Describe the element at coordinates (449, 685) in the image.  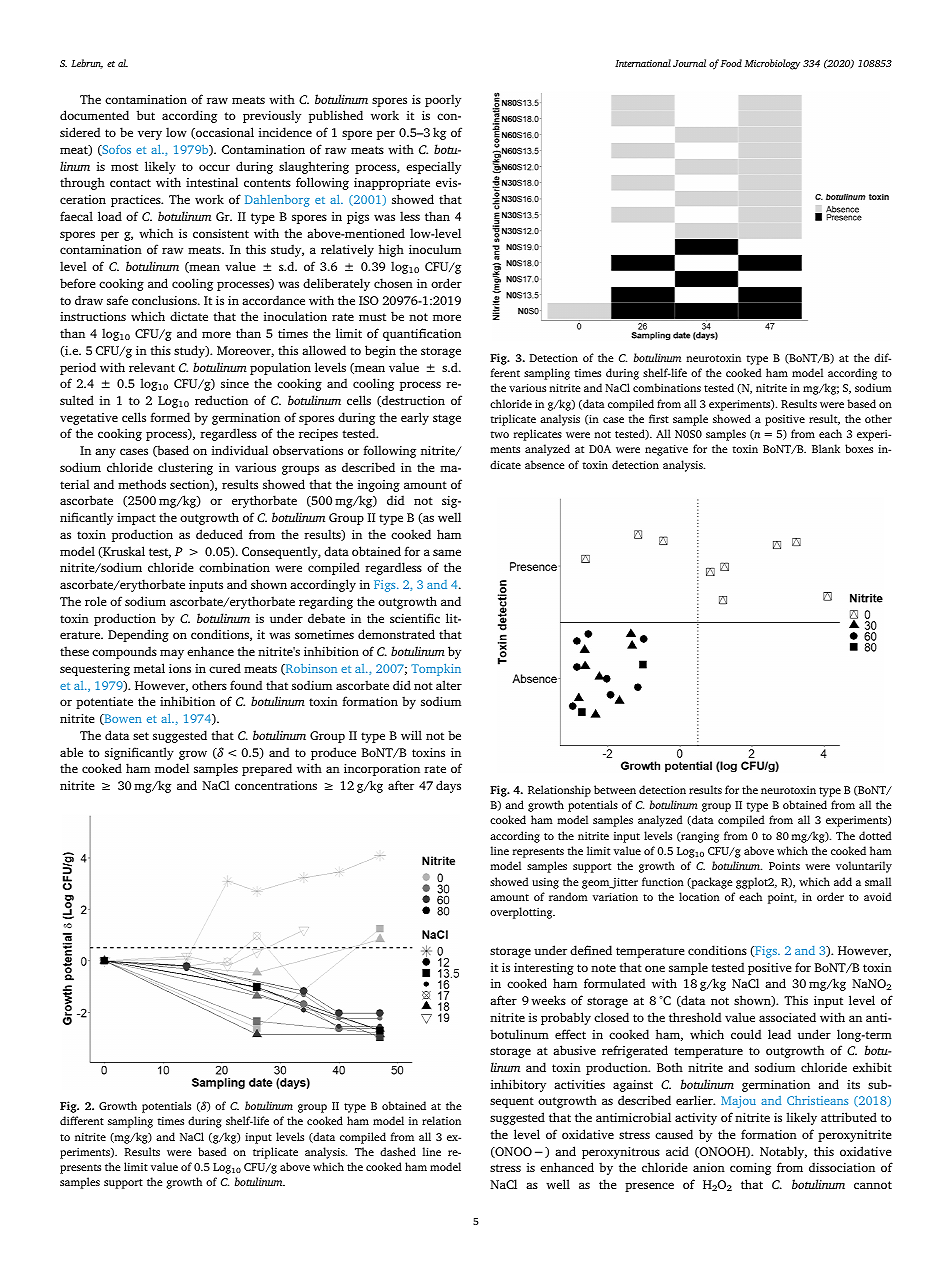
I see `alter` at that location.
